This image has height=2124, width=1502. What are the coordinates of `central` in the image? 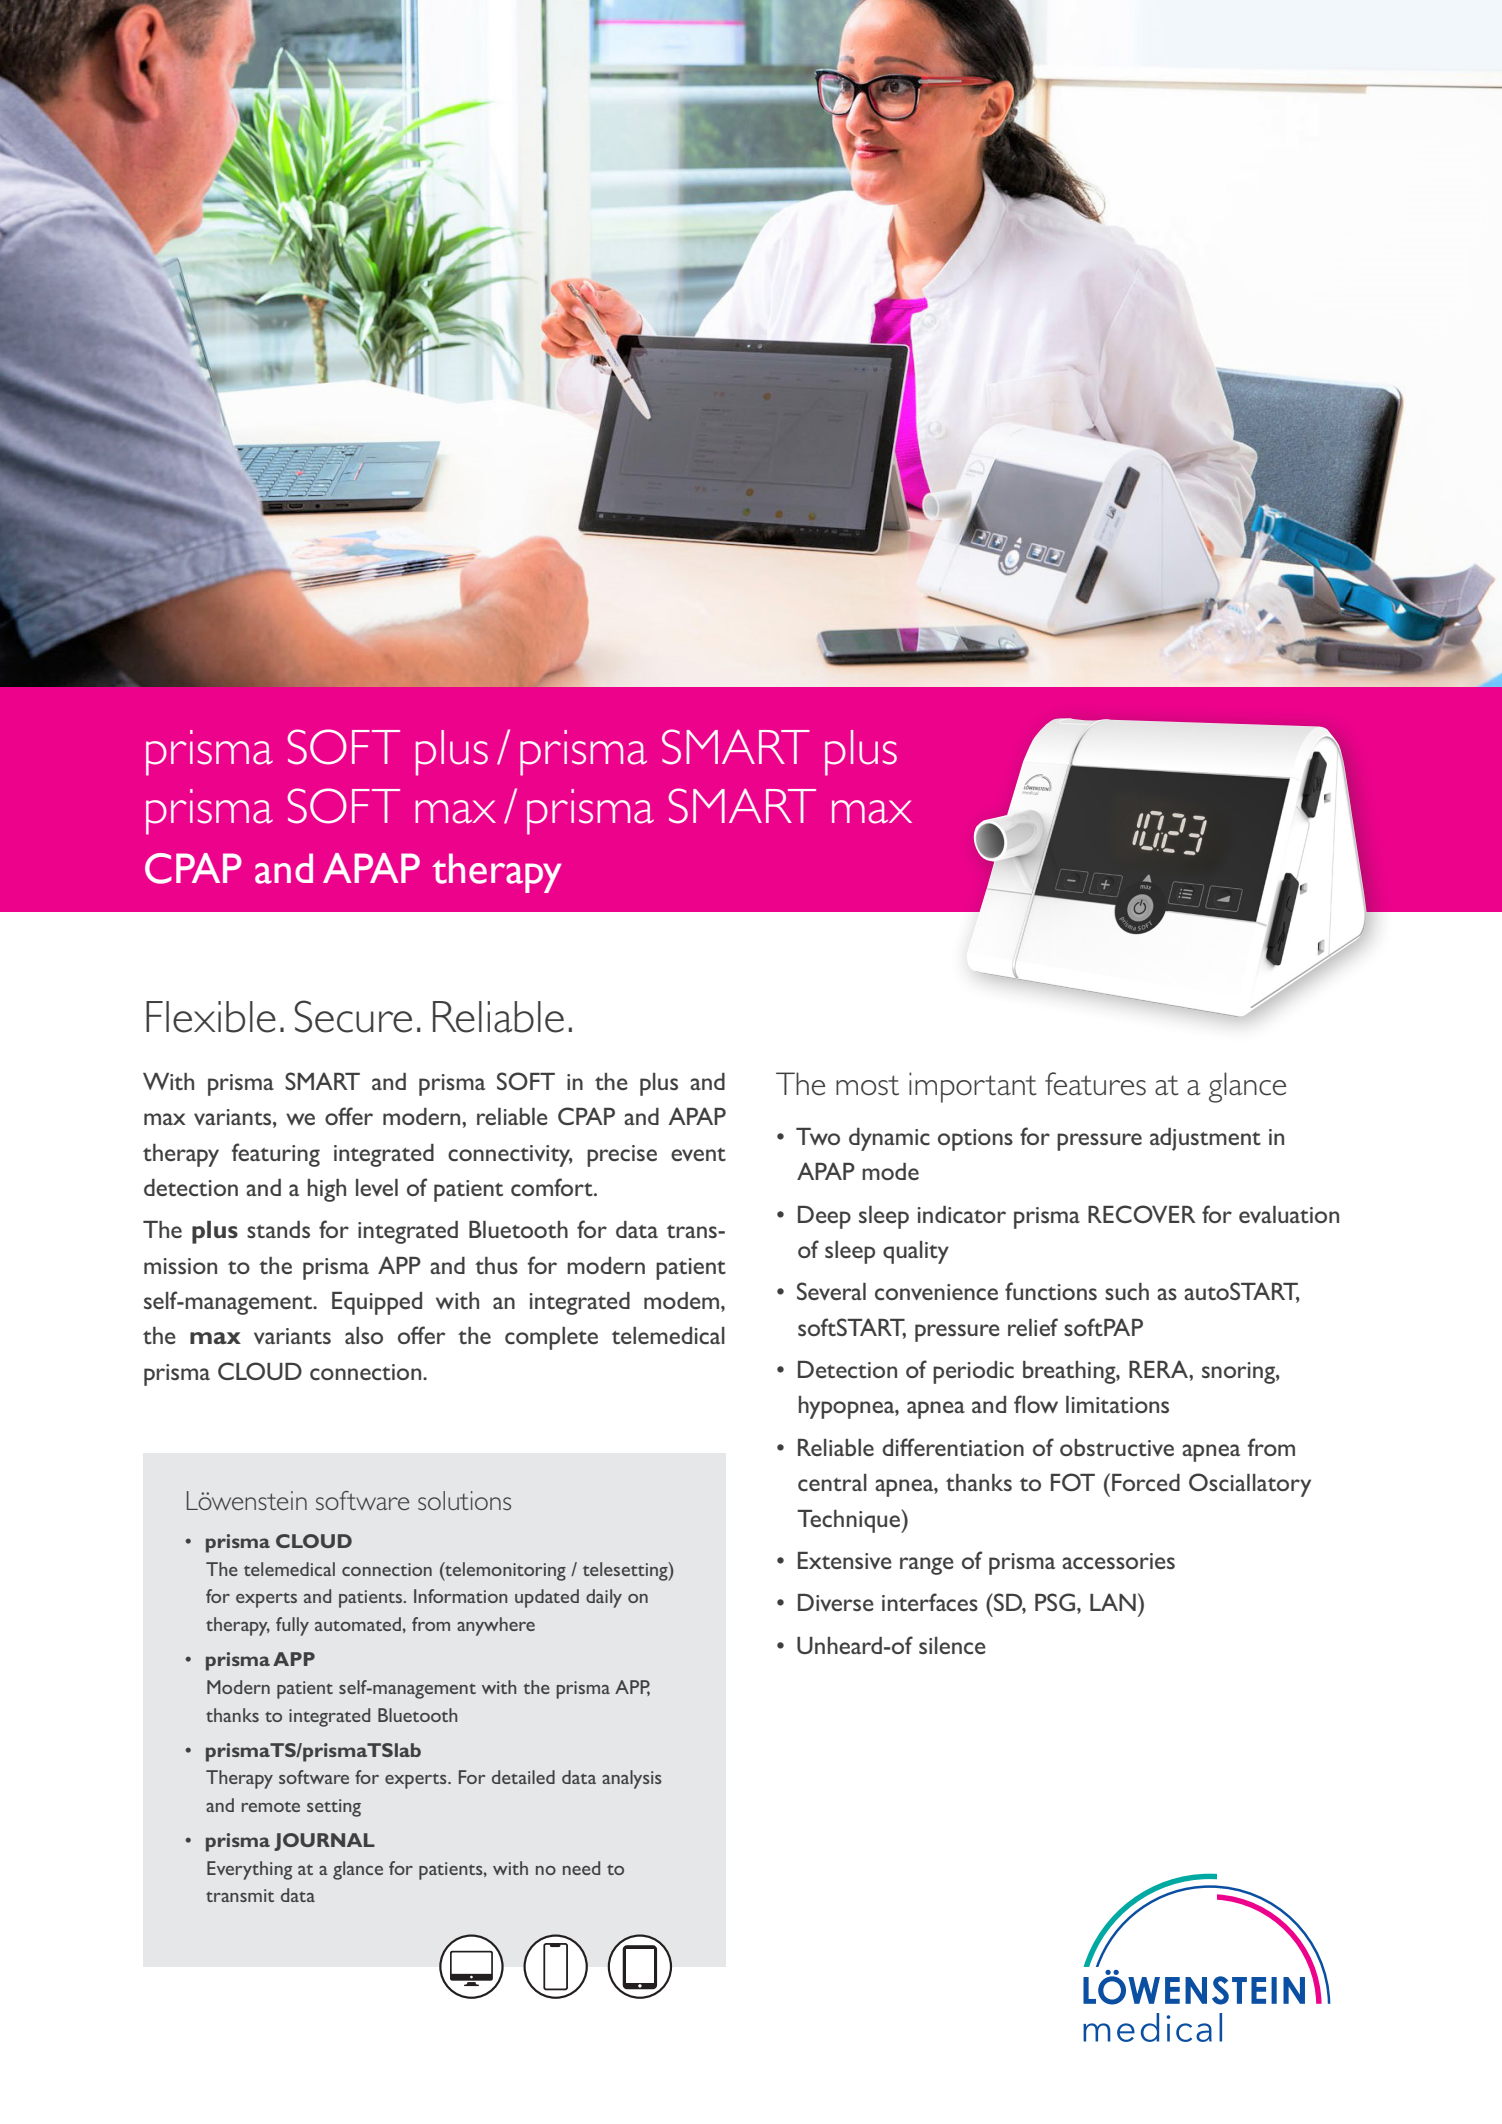 It's located at (832, 1482).
